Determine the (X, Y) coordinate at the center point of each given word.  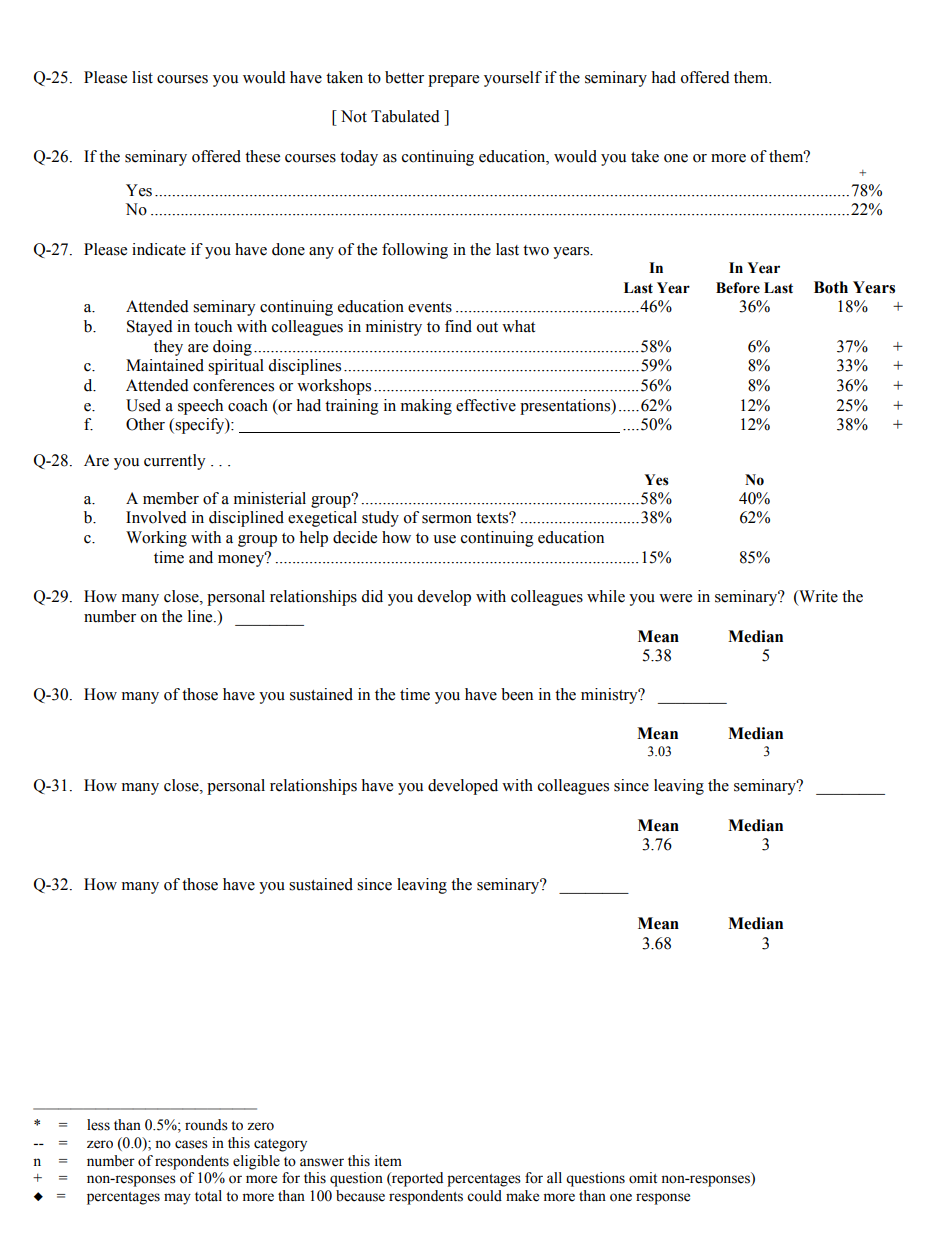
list (142, 77)
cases (191, 1144)
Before (738, 288)
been (517, 694)
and (201, 557)
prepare (453, 81)
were (675, 598)
